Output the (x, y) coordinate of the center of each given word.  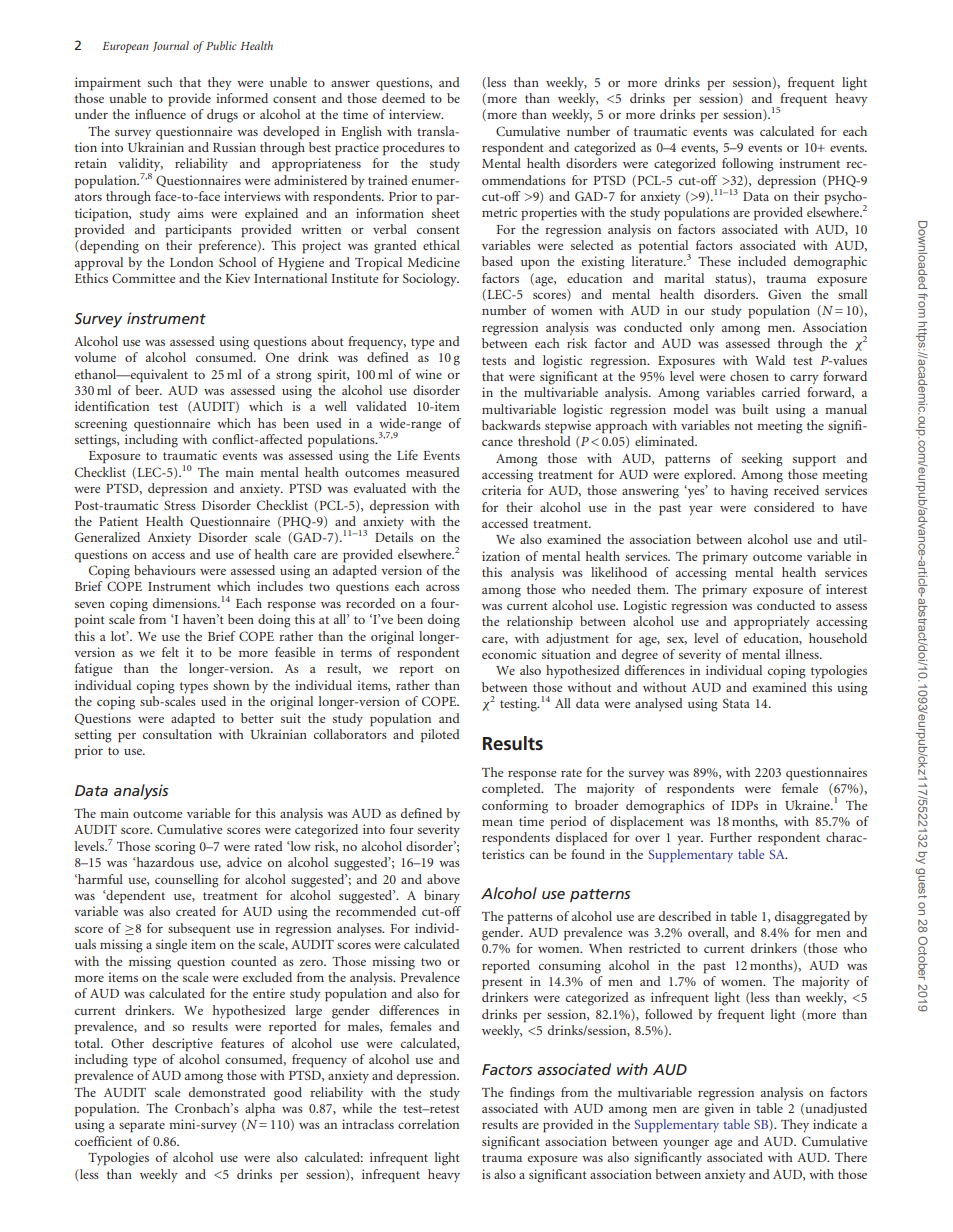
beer (148, 390)
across (443, 588)
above (443, 879)
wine (428, 374)
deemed (403, 98)
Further (731, 837)
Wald (770, 360)
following (748, 165)
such (160, 82)
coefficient (103, 1141)
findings (532, 1094)
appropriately (772, 623)
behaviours (165, 570)
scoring (175, 848)
